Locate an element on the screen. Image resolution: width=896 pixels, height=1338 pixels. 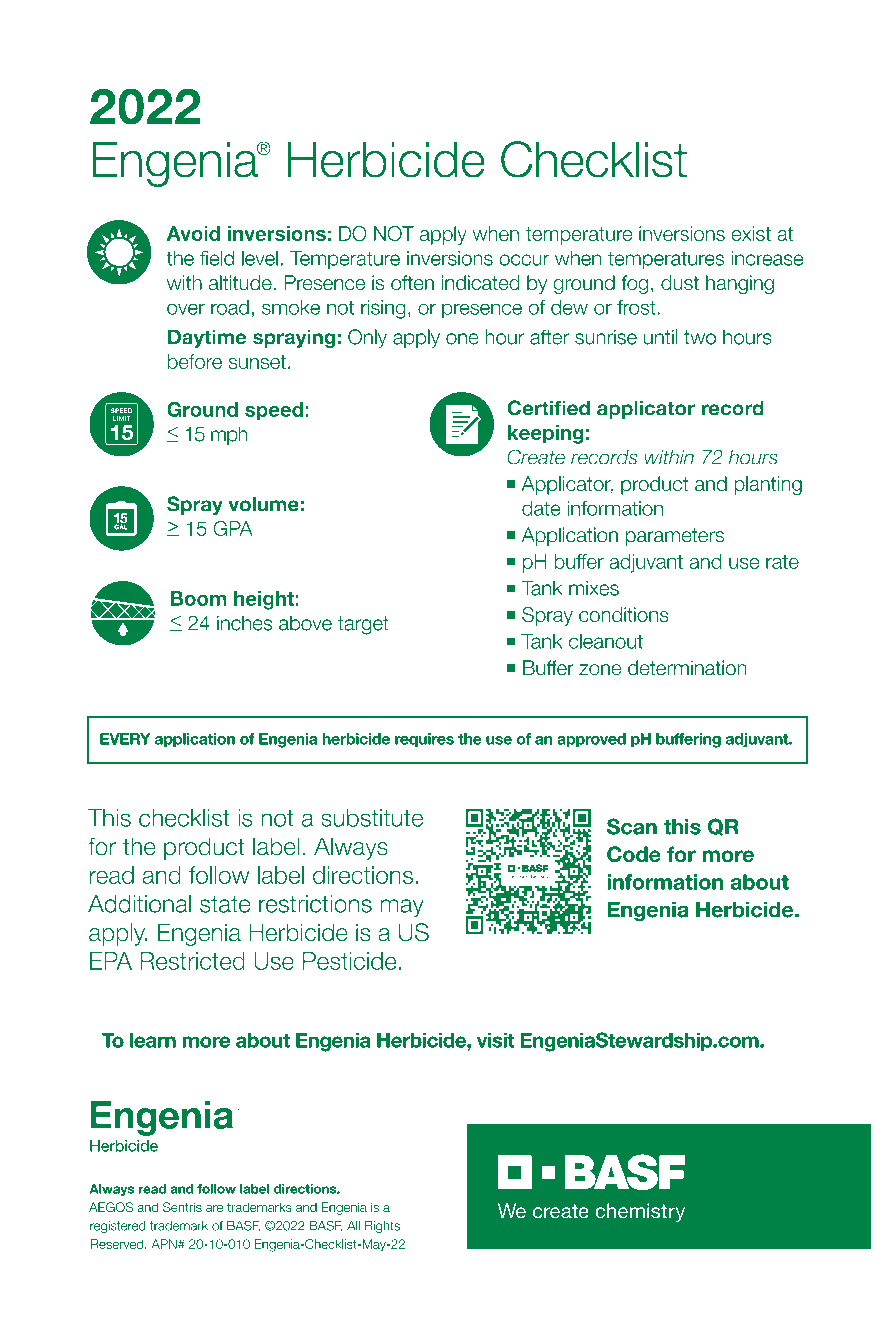
indicated is located at coordinates (480, 283).
